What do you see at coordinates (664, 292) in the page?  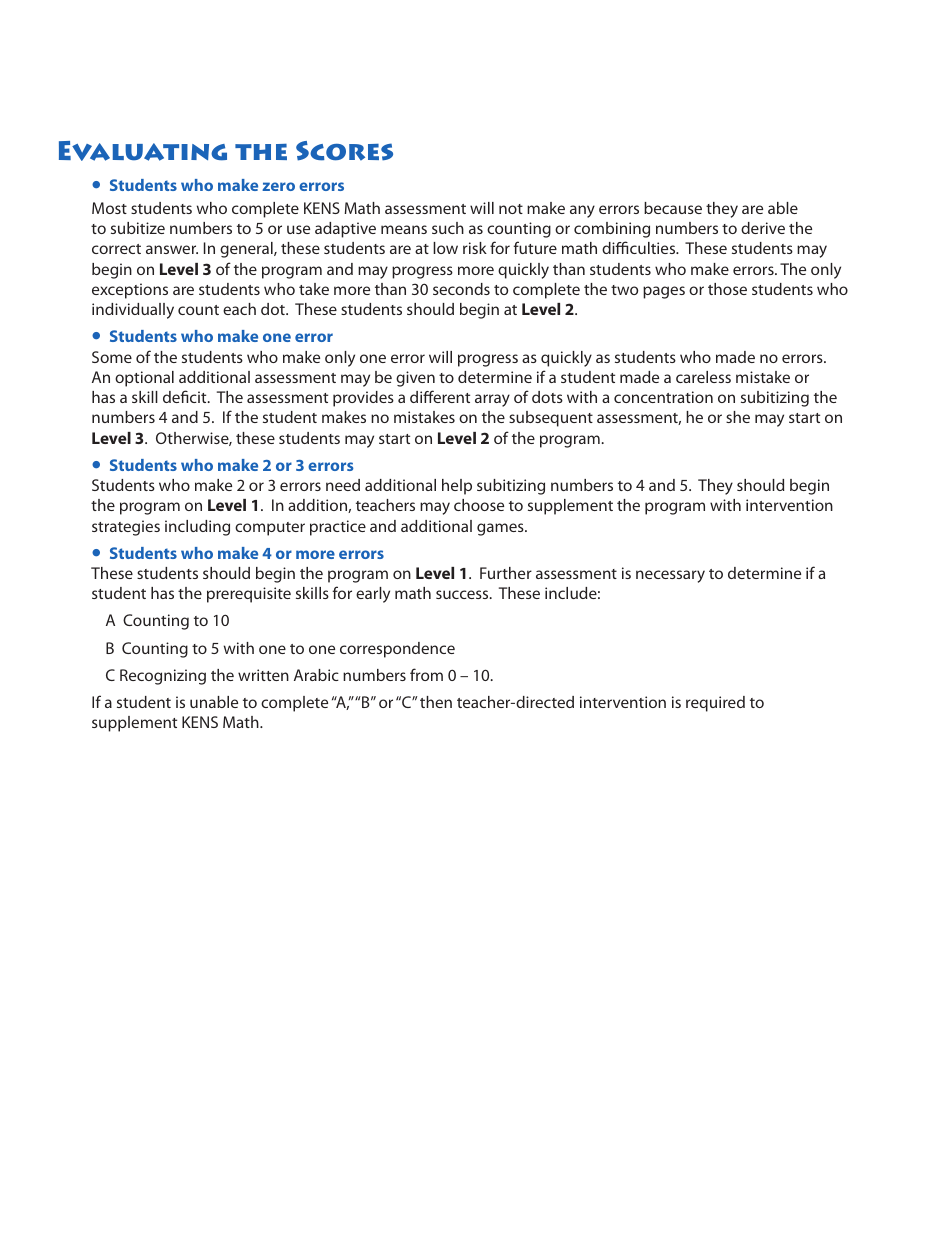 I see `pages` at bounding box center [664, 292].
